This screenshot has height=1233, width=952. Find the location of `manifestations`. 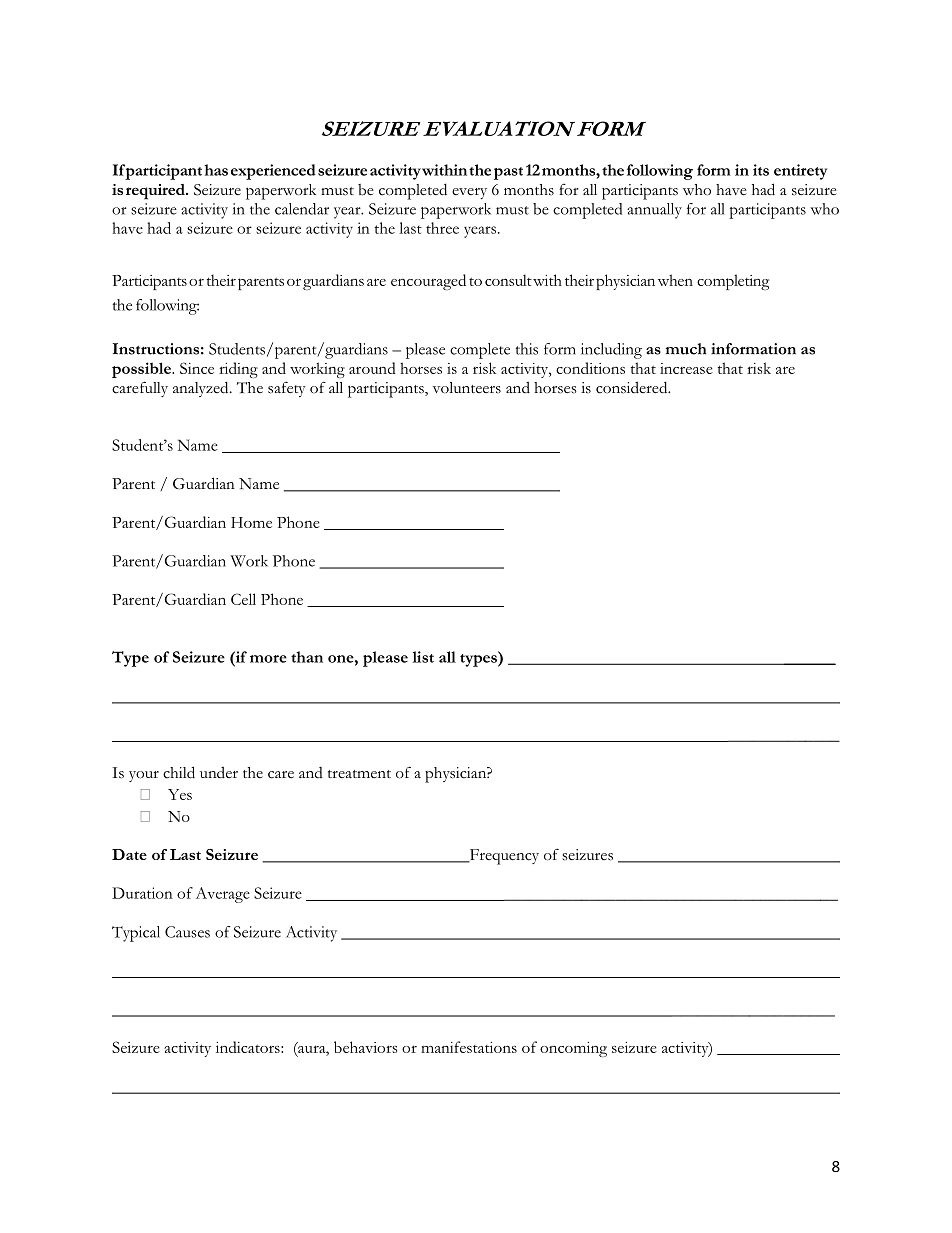

manifestations is located at coordinates (469, 1047).
